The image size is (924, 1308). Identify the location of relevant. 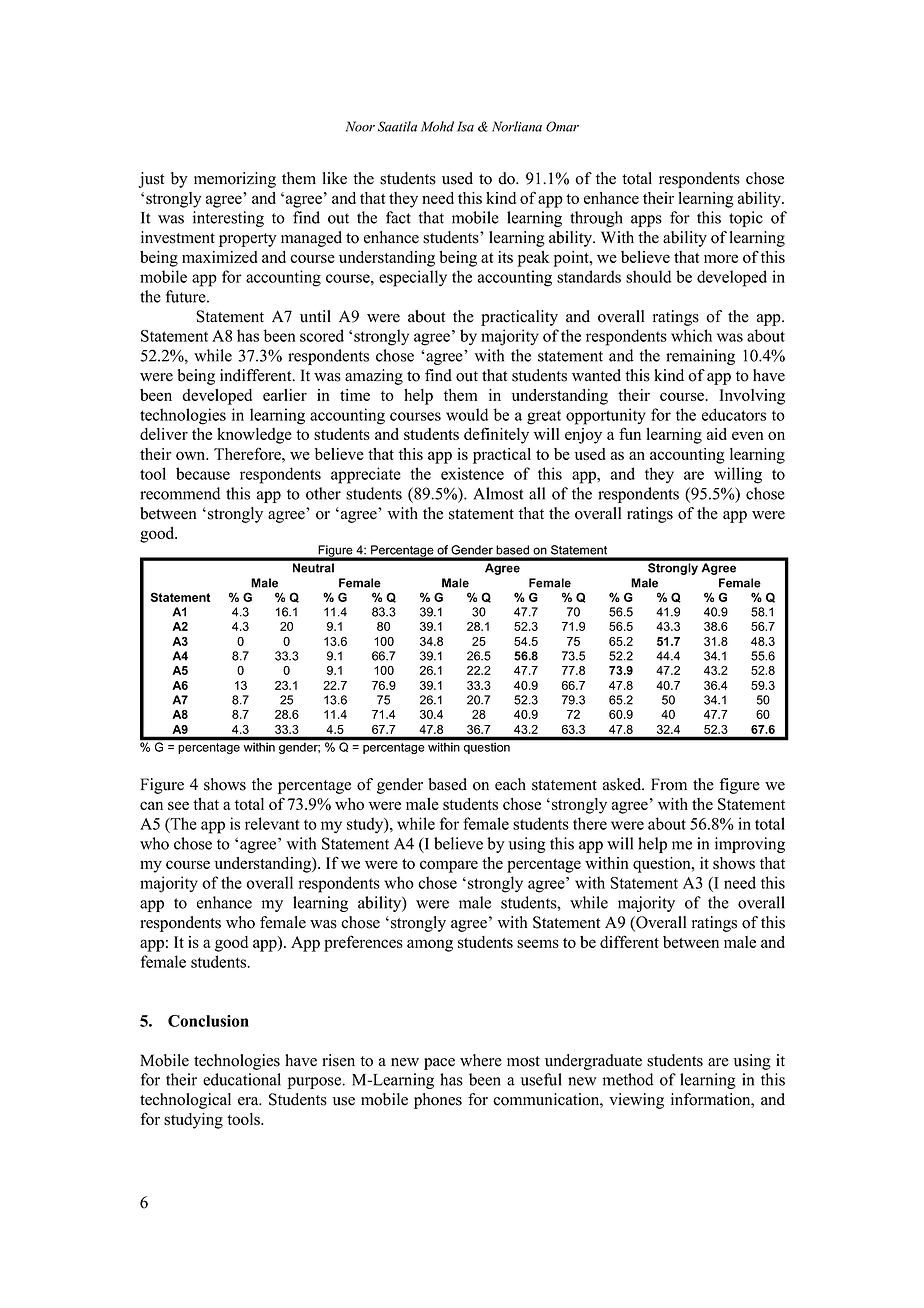
(272, 823).
